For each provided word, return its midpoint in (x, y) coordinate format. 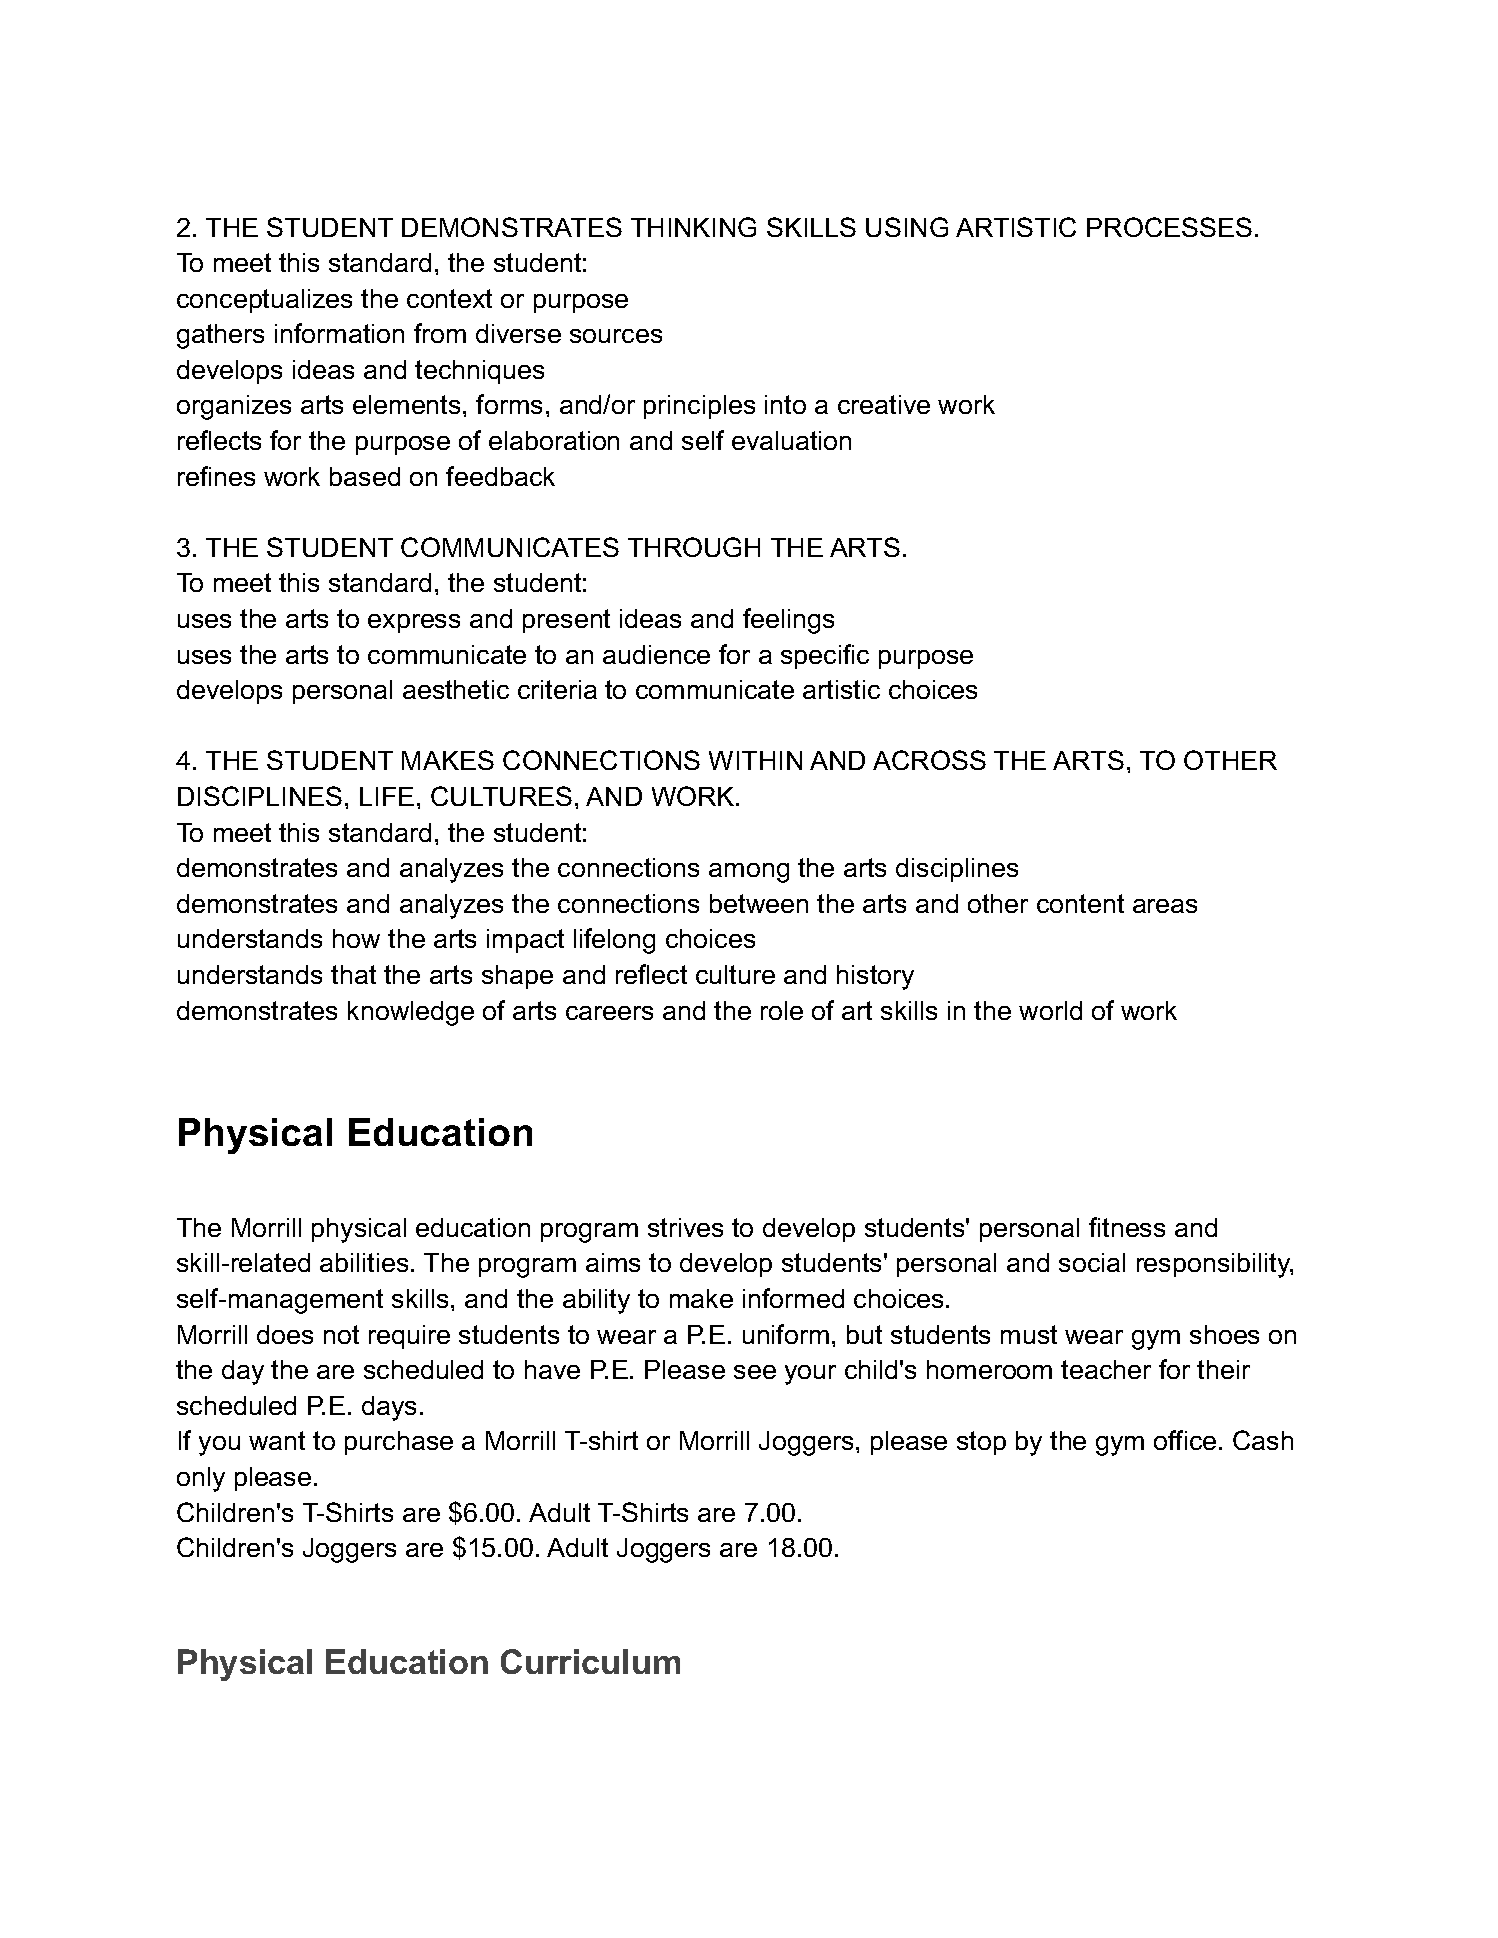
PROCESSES (1169, 227)
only (201, 1479)
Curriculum (590, 1661)
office (1185, 1440)
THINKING (693, 227)
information (339, 333)
